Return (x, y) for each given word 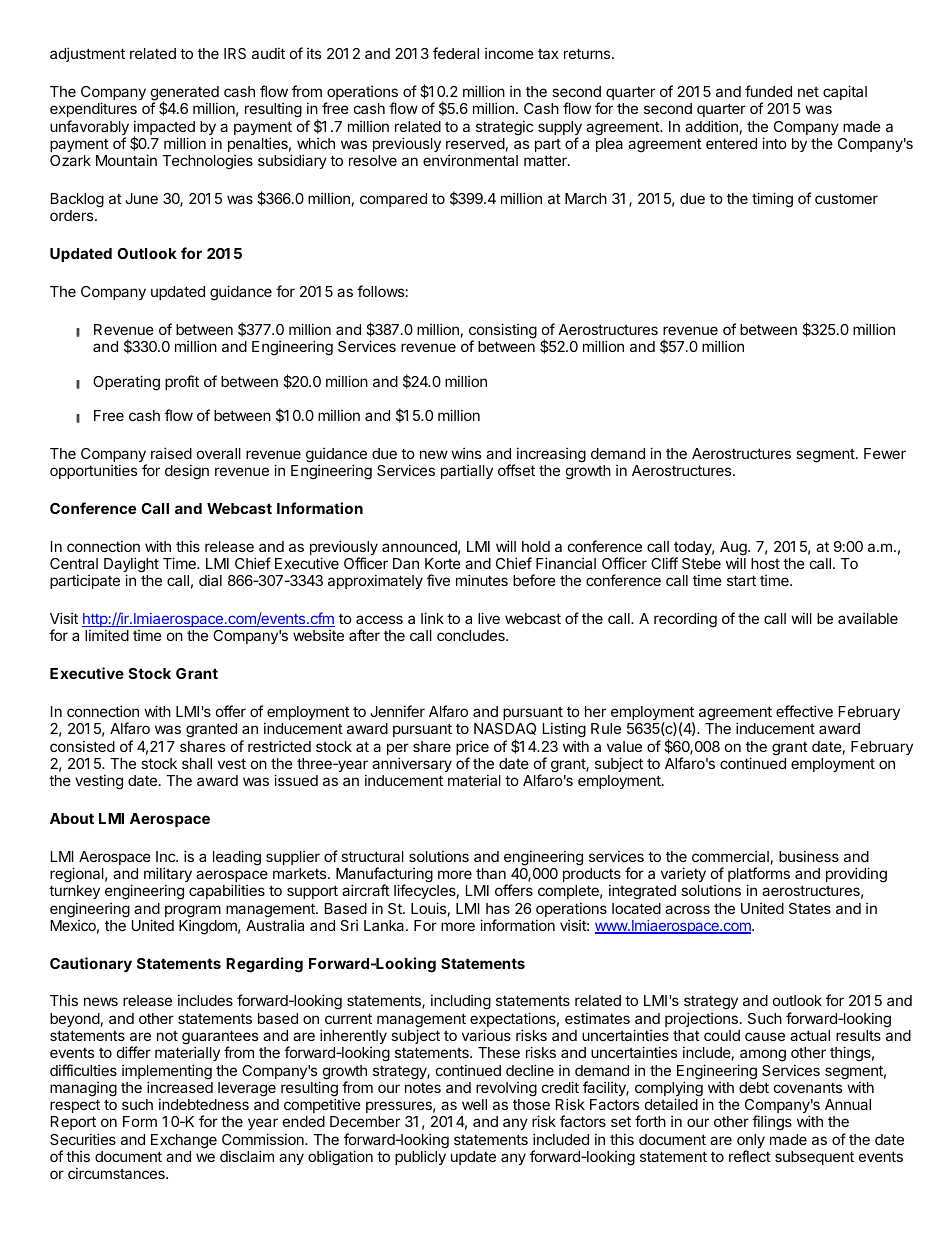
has (498, 908)
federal (456, 53)
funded (768, 91)
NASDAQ (505, 729)
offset (516, 470)
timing (772, 200)
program (193, 911)
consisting (503, 332)
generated (185, 94)
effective (804, 711)
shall (197, 763)
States (810, 908)
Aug (734, 549)
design (187, 472)
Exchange (184, 1141)
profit (182, 382)
